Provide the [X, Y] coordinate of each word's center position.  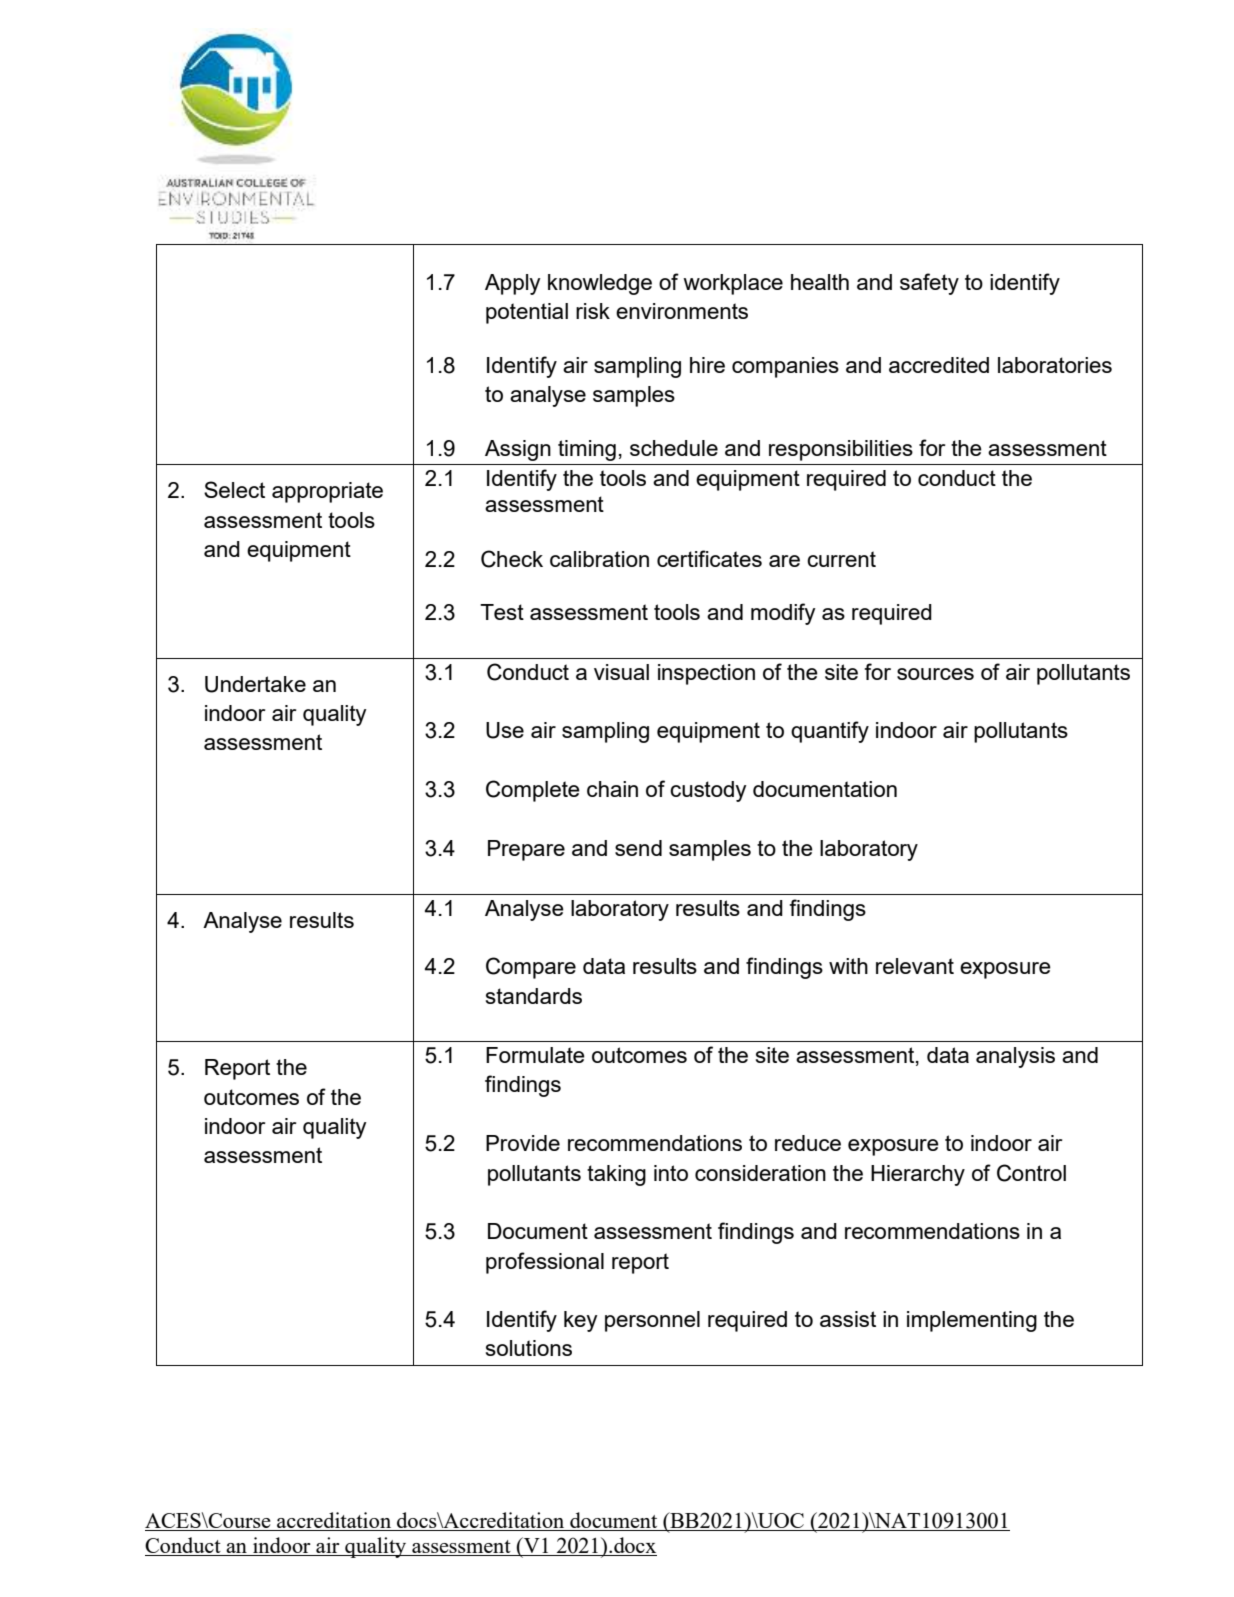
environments [682, 311]
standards [534, 996]
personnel [652, 1321]
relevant [915, 966]
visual [621, 672]
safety [929, 284]
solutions [529, 1348]
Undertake [255, 684]
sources [935, 674]
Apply [513, 284]
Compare [531, 968]
